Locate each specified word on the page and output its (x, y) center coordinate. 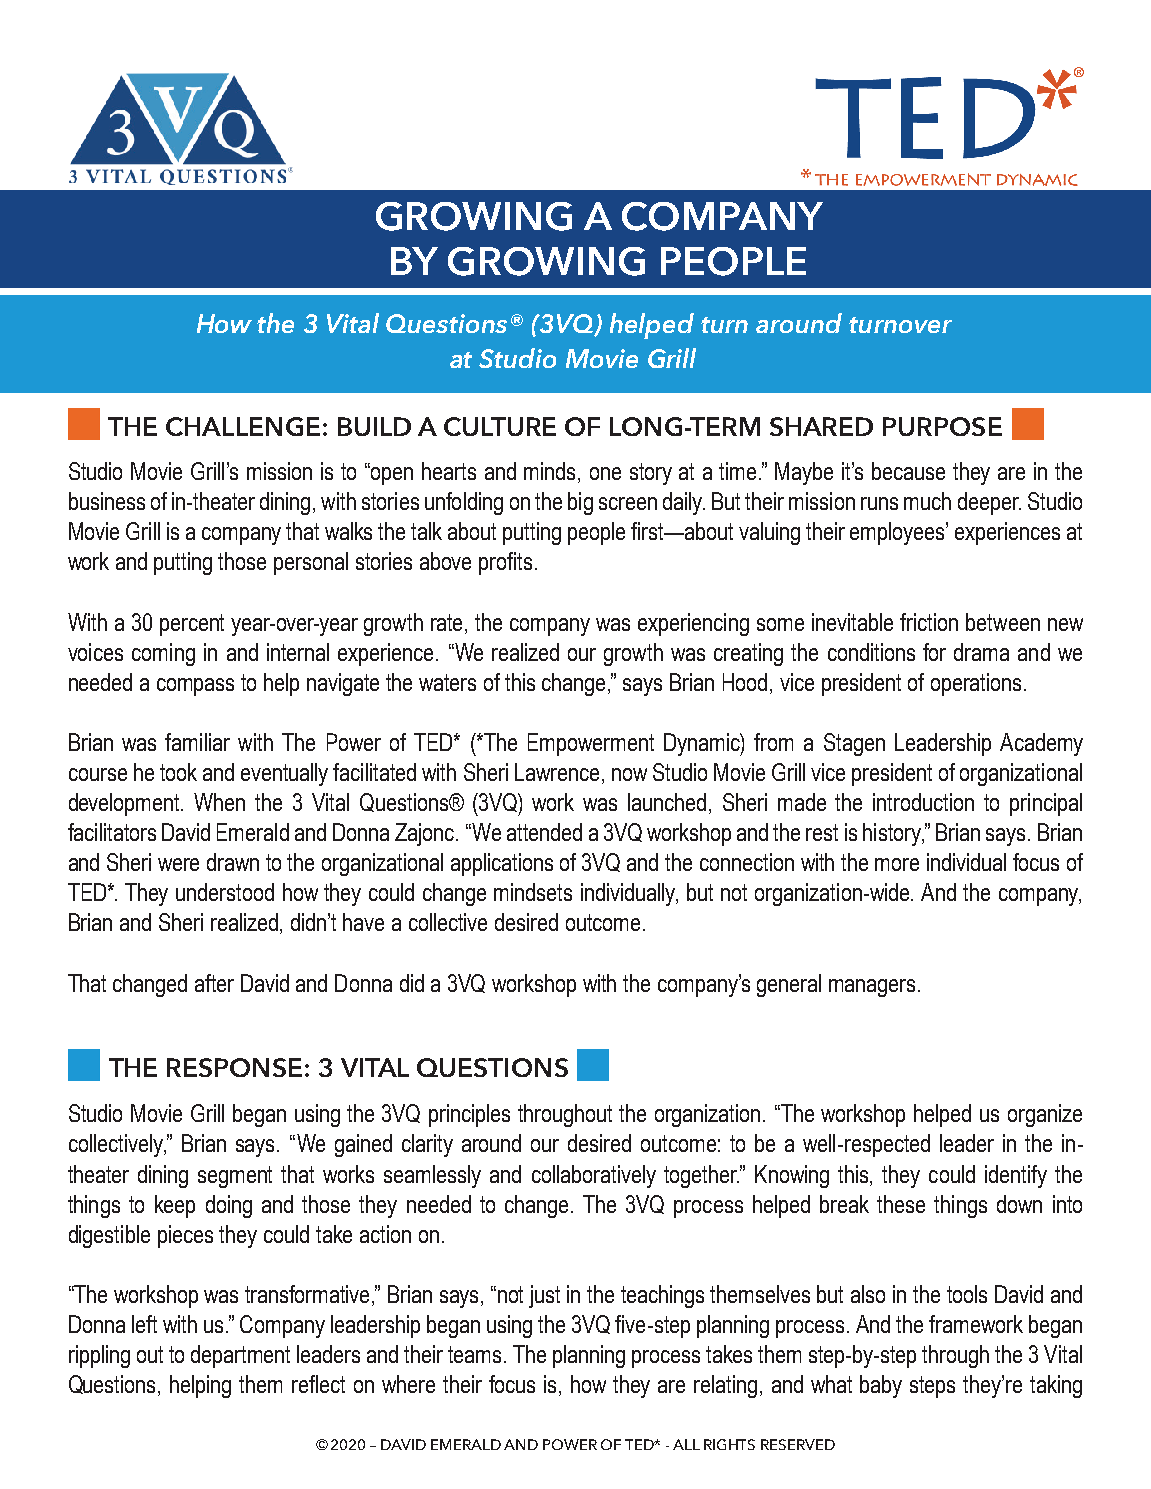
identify (1016, 1176)
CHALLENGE (243, 426)
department (240, 1356)
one (605, 473)
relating (725, 1386)
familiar (197, 742)
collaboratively (594, 1176)
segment (235, 1177)
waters (447, 682)
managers (874, 988)
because (908, 471)
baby (881, 1386)
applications (502, 864)
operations (978, 684)
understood (225, 892)
